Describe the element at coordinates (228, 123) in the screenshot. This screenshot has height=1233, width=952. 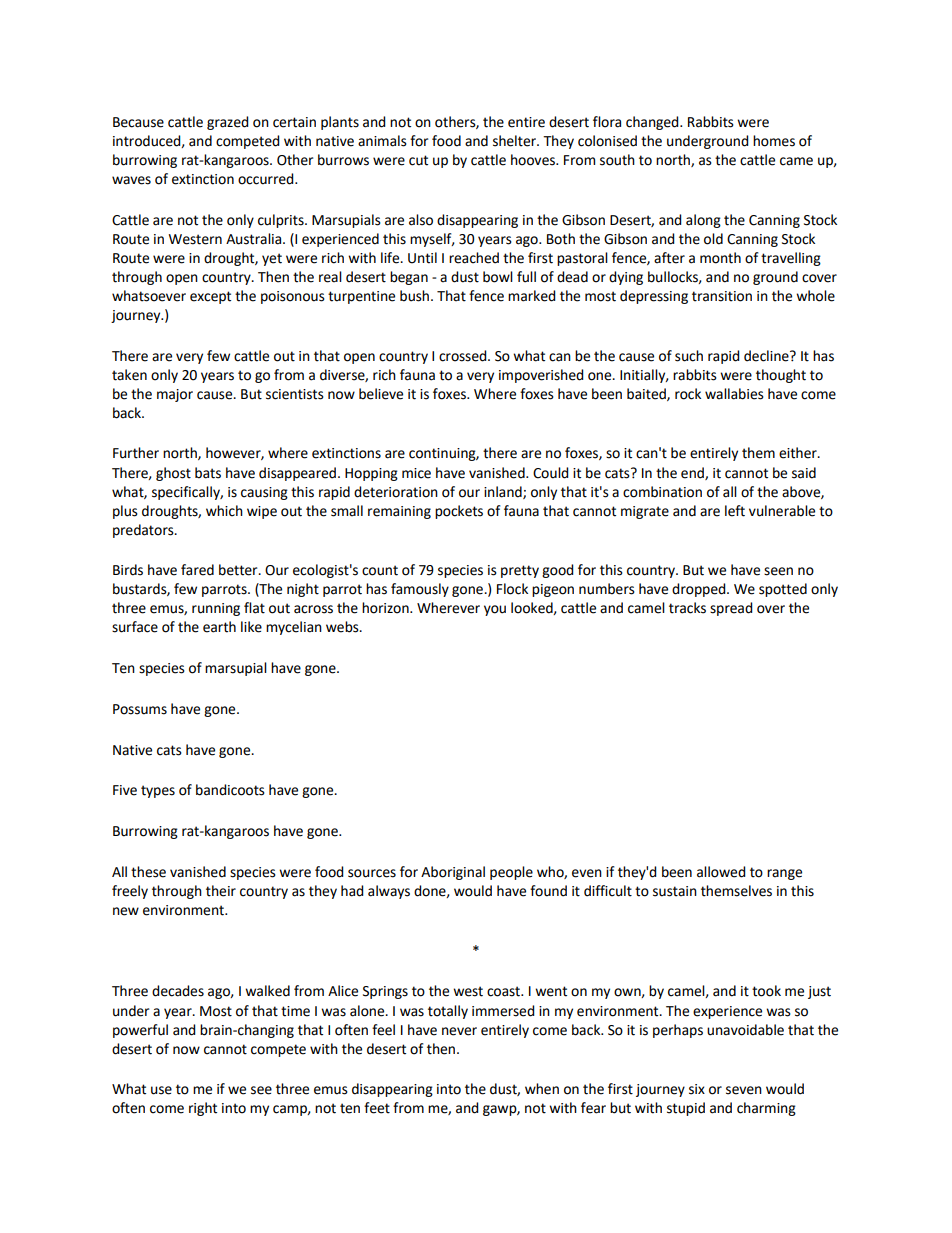
I see `grazed` at that location.
